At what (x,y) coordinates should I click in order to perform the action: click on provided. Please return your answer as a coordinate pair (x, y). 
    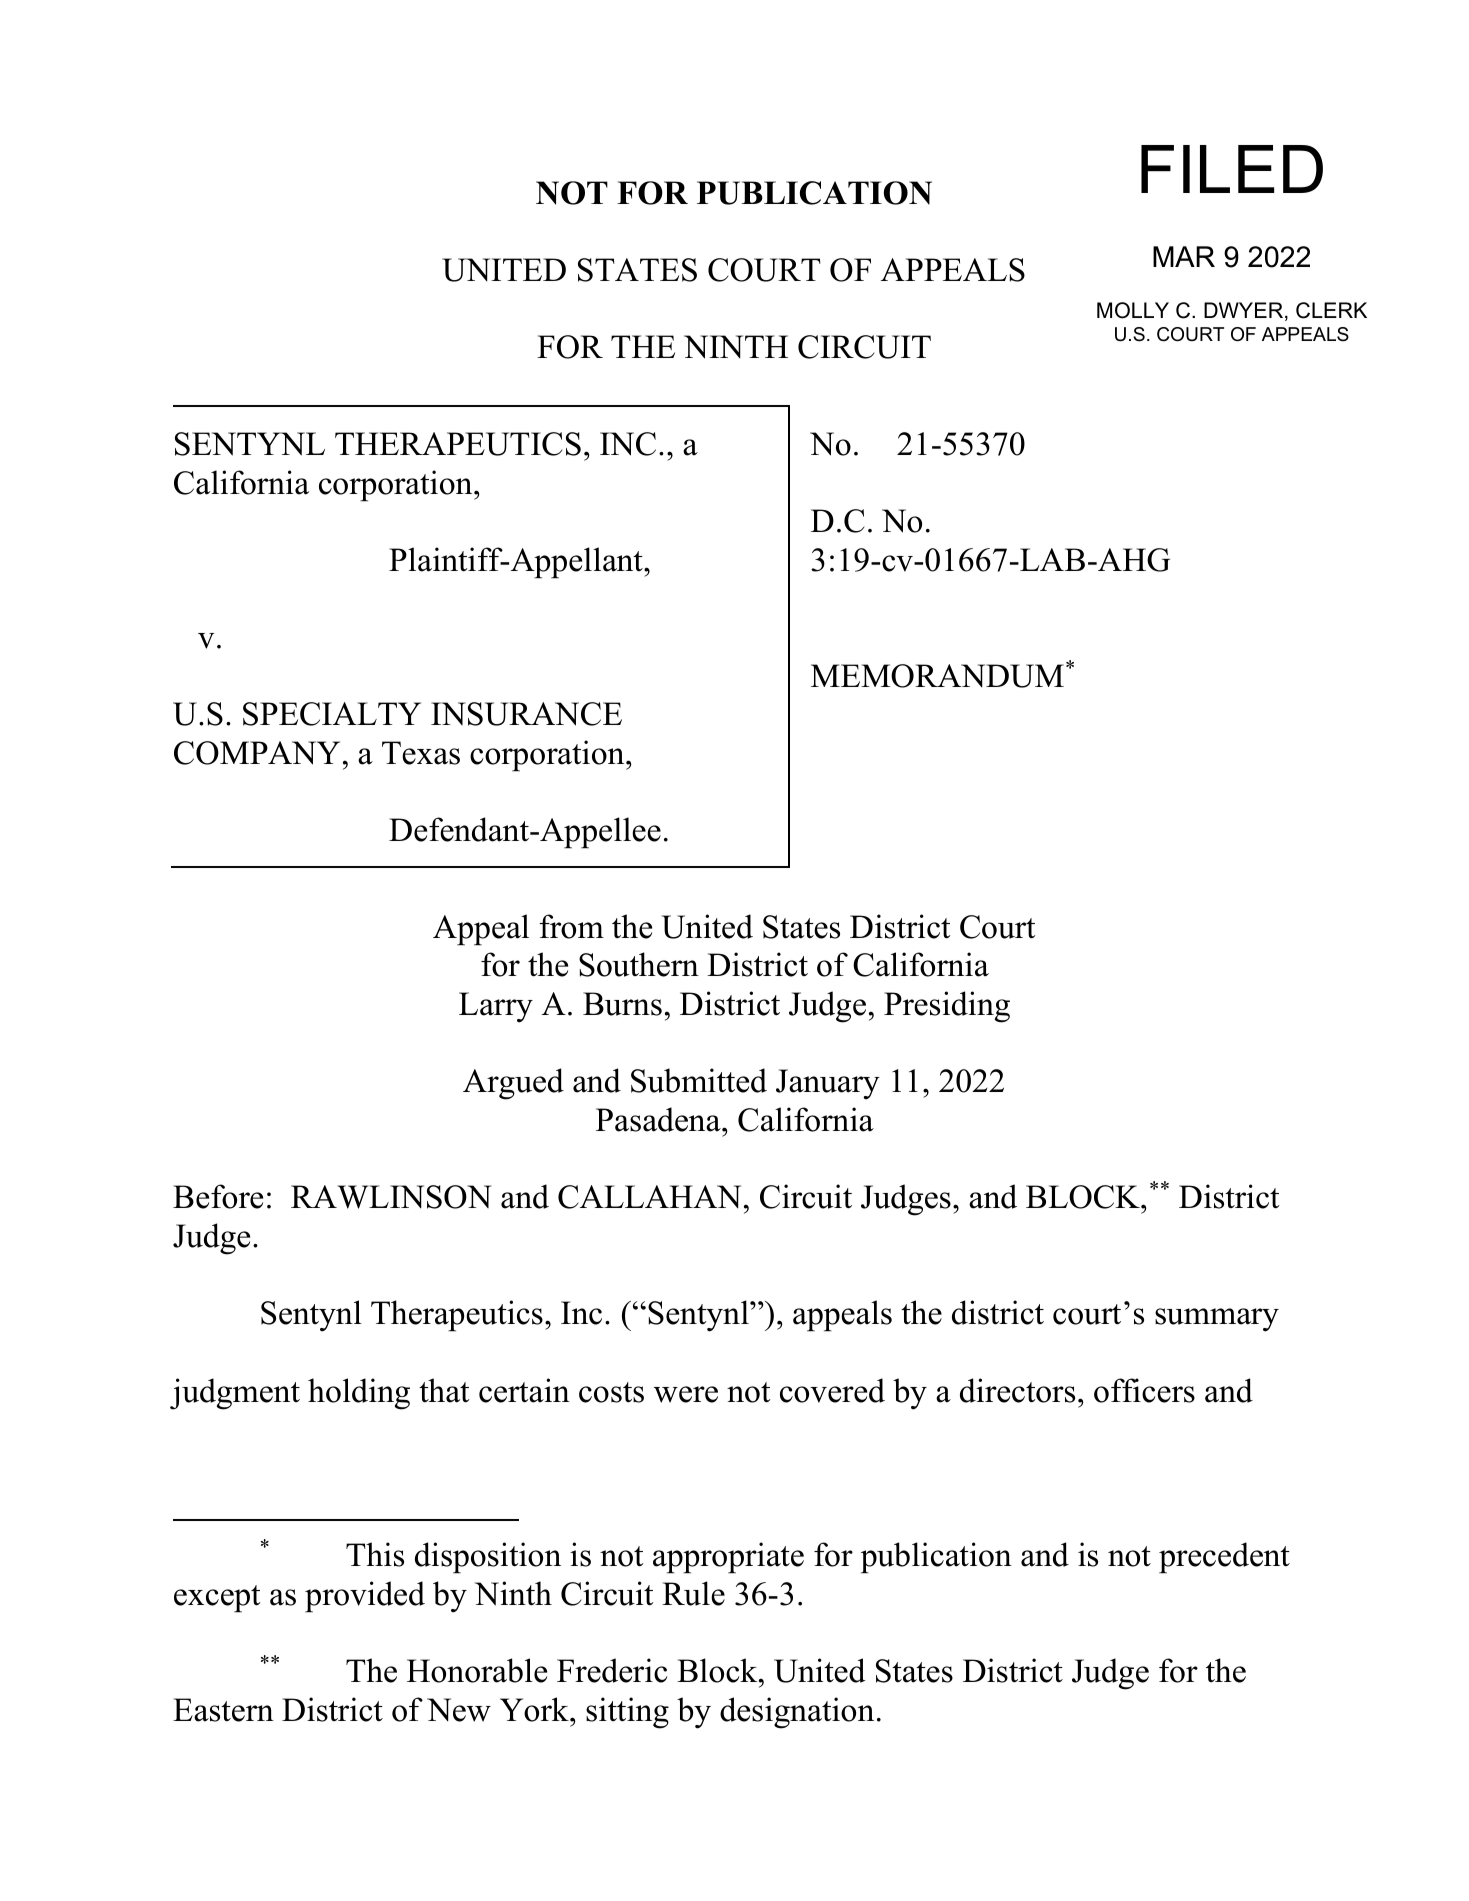
    Looking at the image, I should click on (365, 1597).
